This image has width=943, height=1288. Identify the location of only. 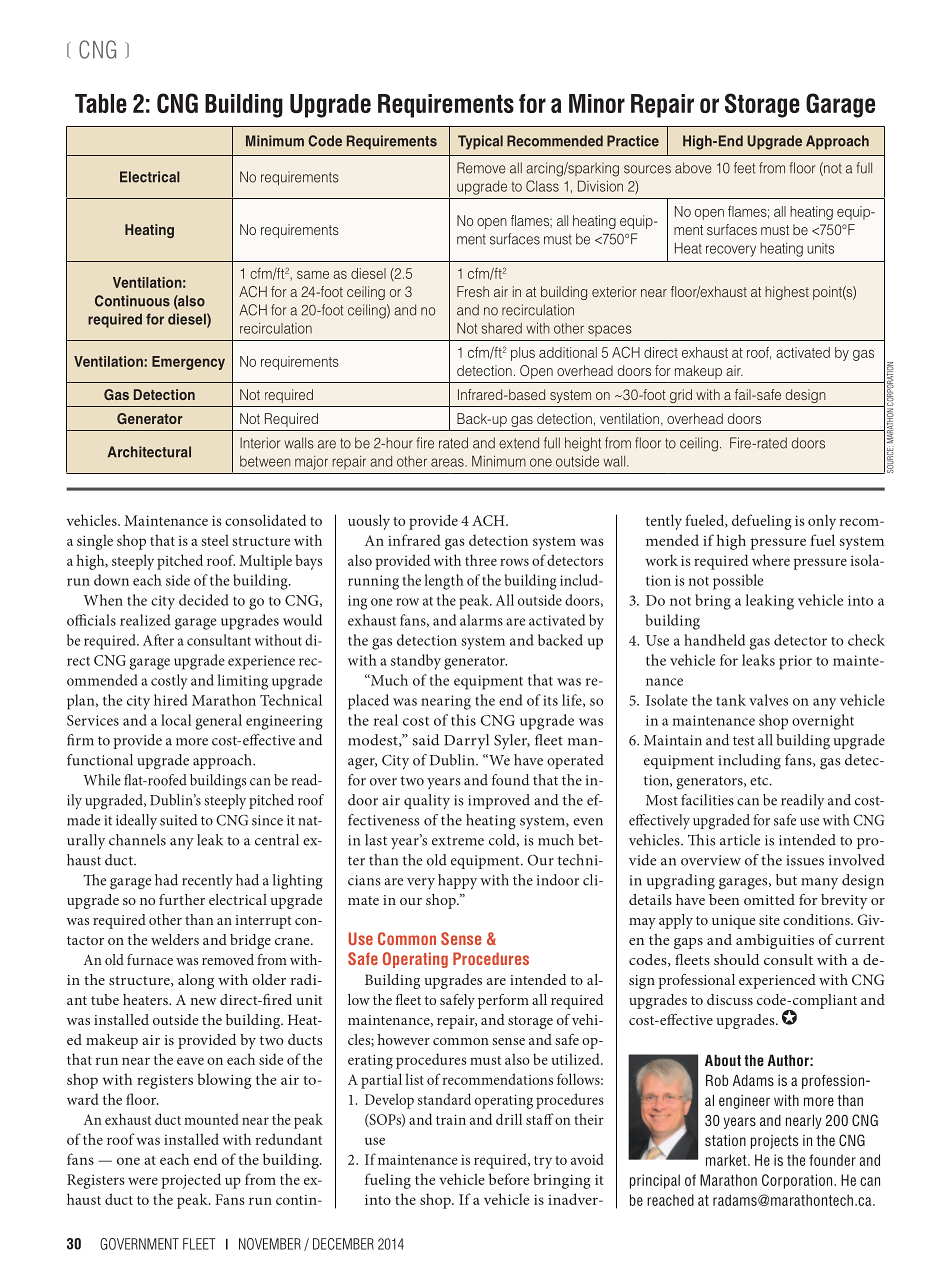
(822, 522).
